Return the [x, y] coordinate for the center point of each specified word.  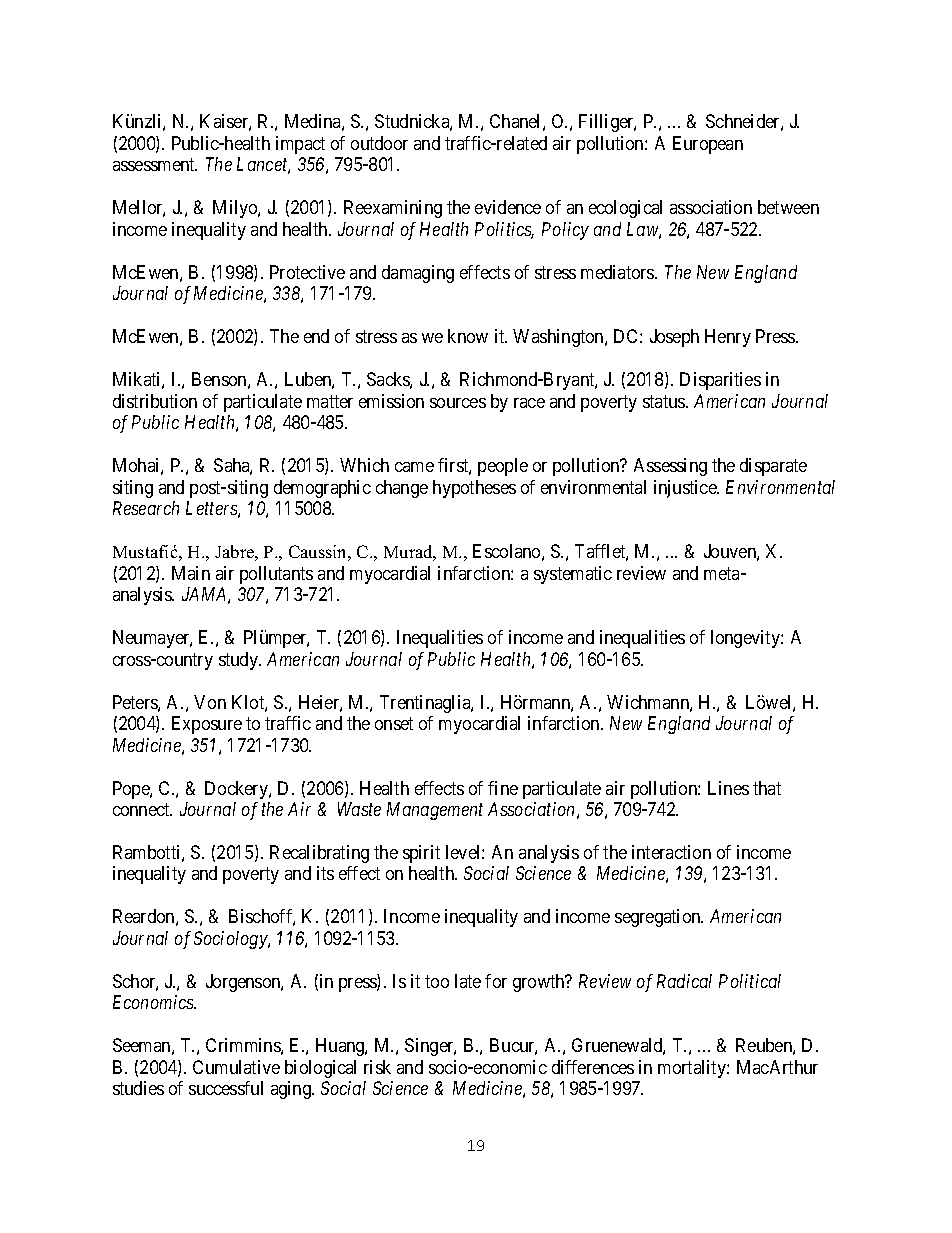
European [708, 145]
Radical [684, 981]
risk [377, 1067]
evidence [508, 207]
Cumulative [236, 1067]
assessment [155, 165]
